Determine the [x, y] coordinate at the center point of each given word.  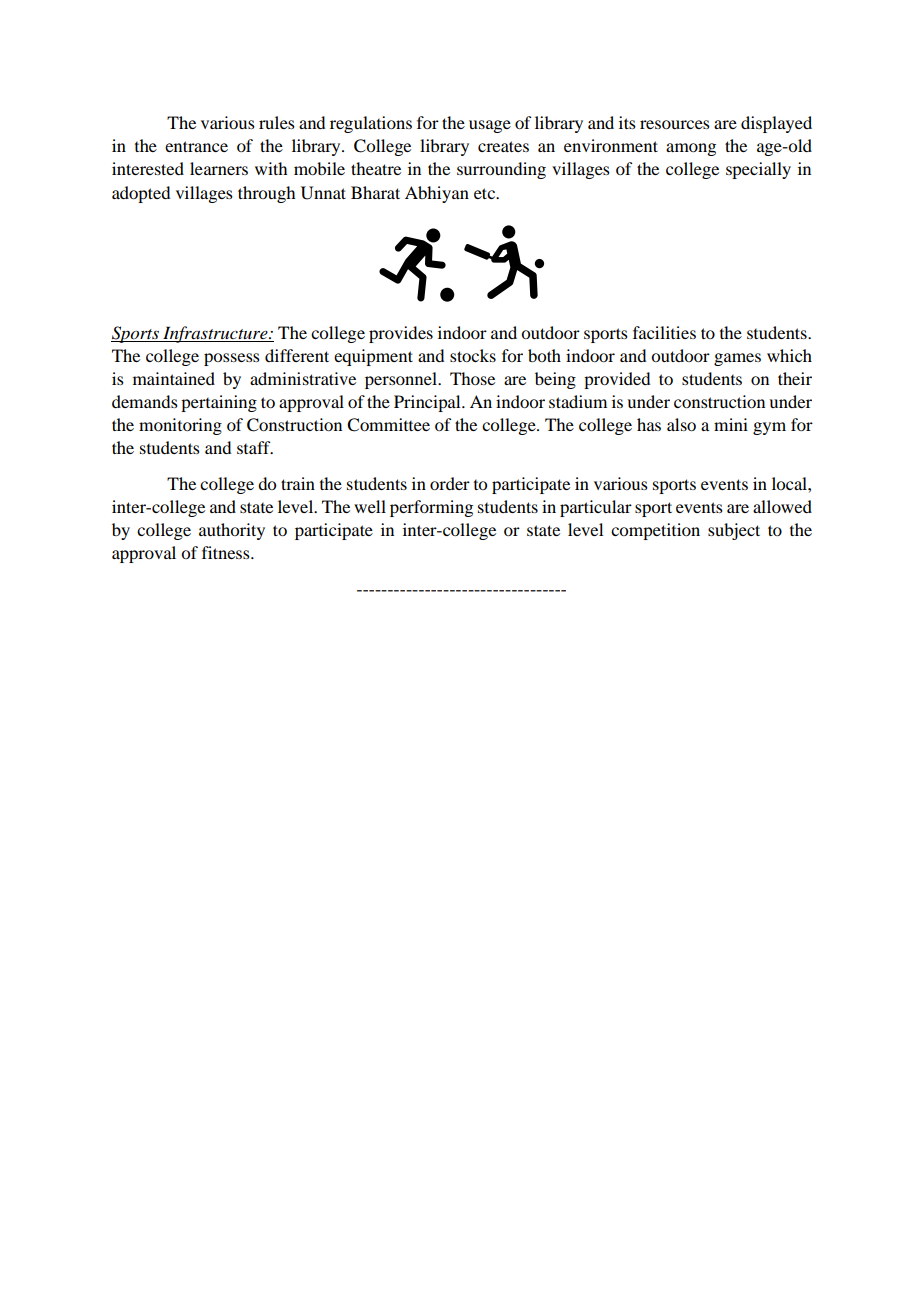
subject [734, 531]
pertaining [219, 403]
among [691, 149]
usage [490, 126]
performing [431, 508]
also [681, 424]
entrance [196, 146]
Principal [428, 403]
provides [401, 334]
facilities [664, 332]
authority [232, 531]
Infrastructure [215, 334]
